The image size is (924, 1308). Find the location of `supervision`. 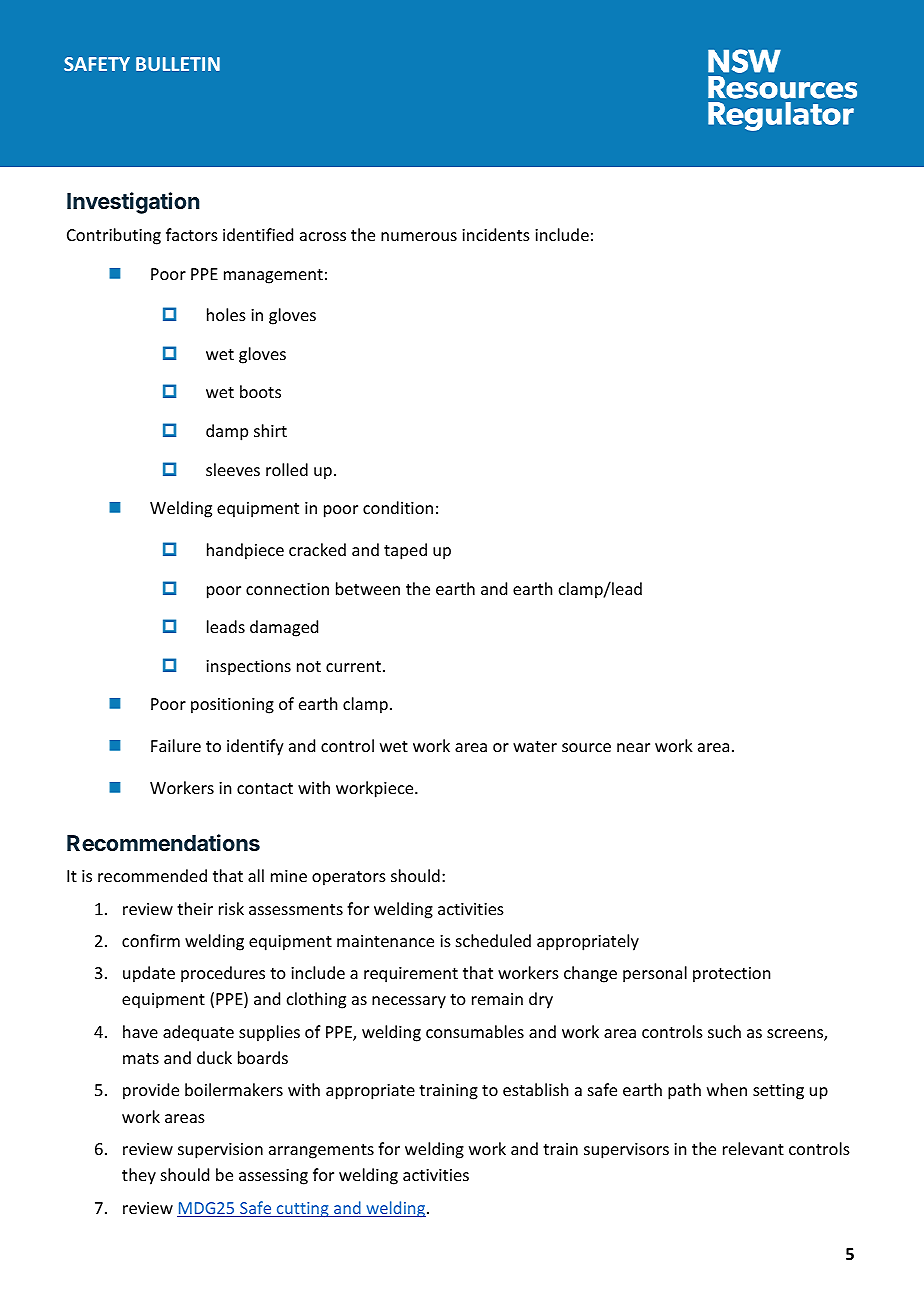

supervision is located at coordinates (220, 1151).
